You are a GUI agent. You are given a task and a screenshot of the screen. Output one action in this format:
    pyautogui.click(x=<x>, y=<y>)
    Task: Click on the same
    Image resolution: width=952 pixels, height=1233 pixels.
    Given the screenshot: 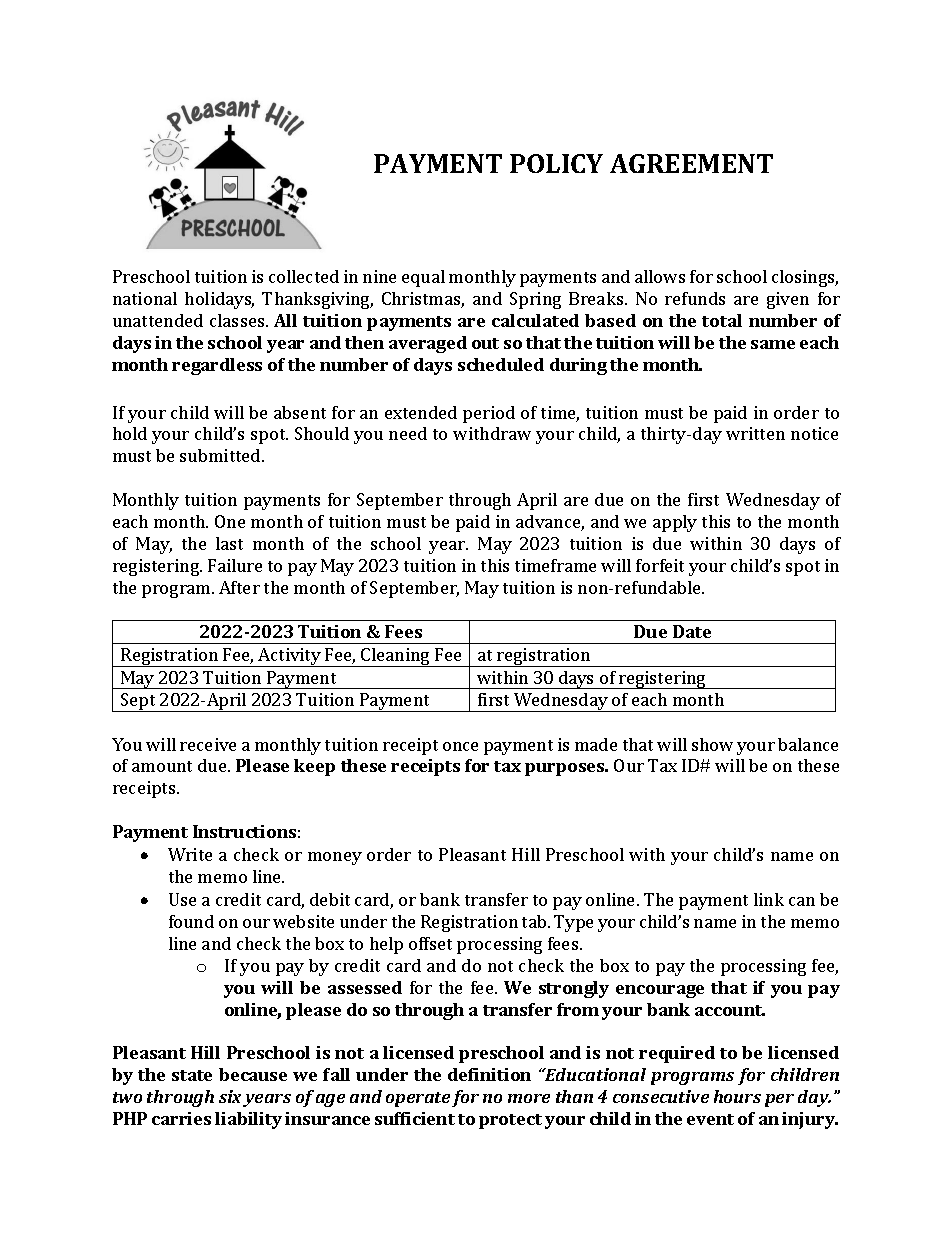 What is the action you would take?
    pyautogui.click(x=773, y=344)
